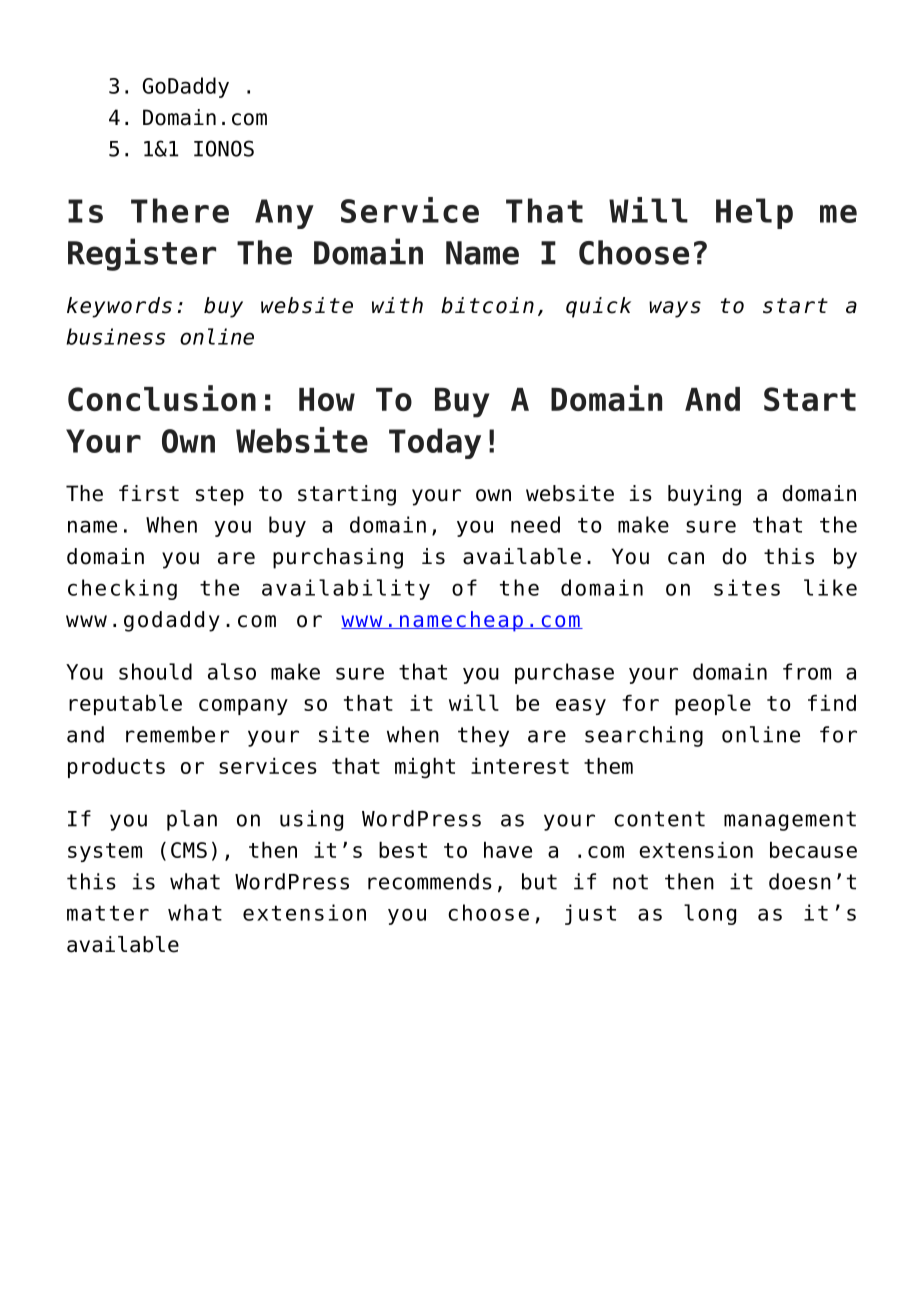 The image size is (924, 1308). What do you see at coordinates (564, 673) in the page?
I see `purchase` at bounding box center [564, 673].
